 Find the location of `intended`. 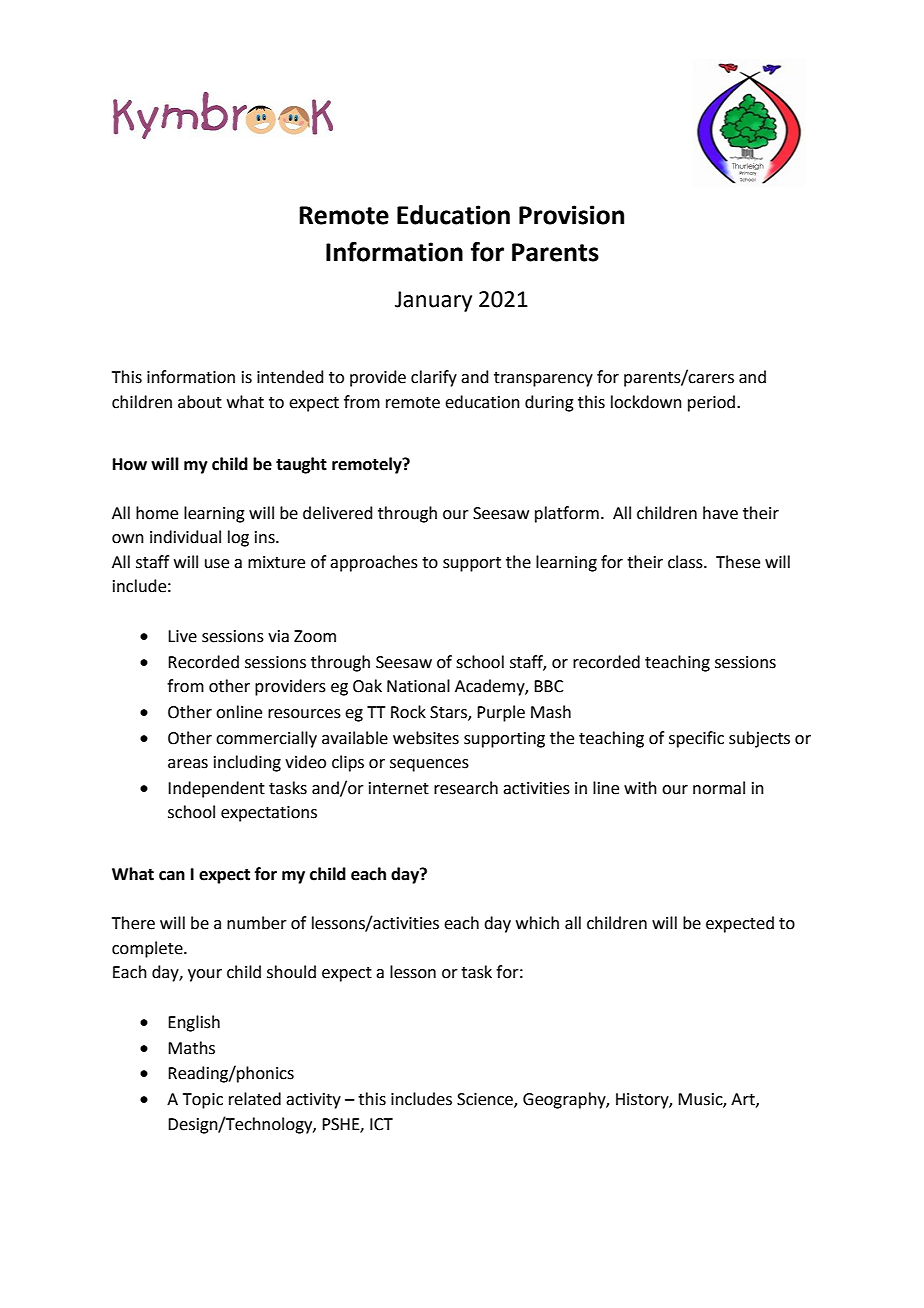

intended is located at coordinates (290, 377).
